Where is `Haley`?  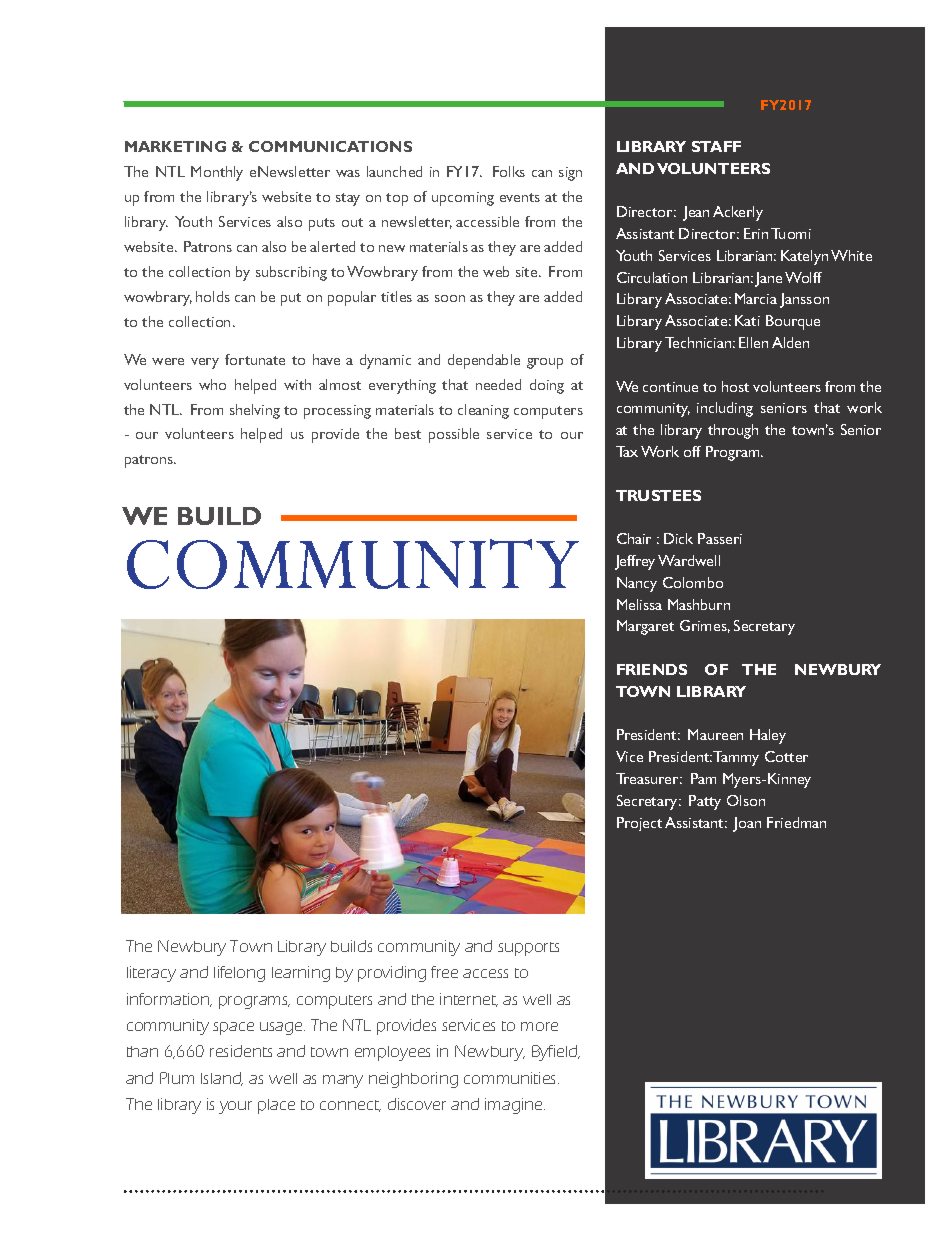
Haley is located at coordinates (768, 736).
